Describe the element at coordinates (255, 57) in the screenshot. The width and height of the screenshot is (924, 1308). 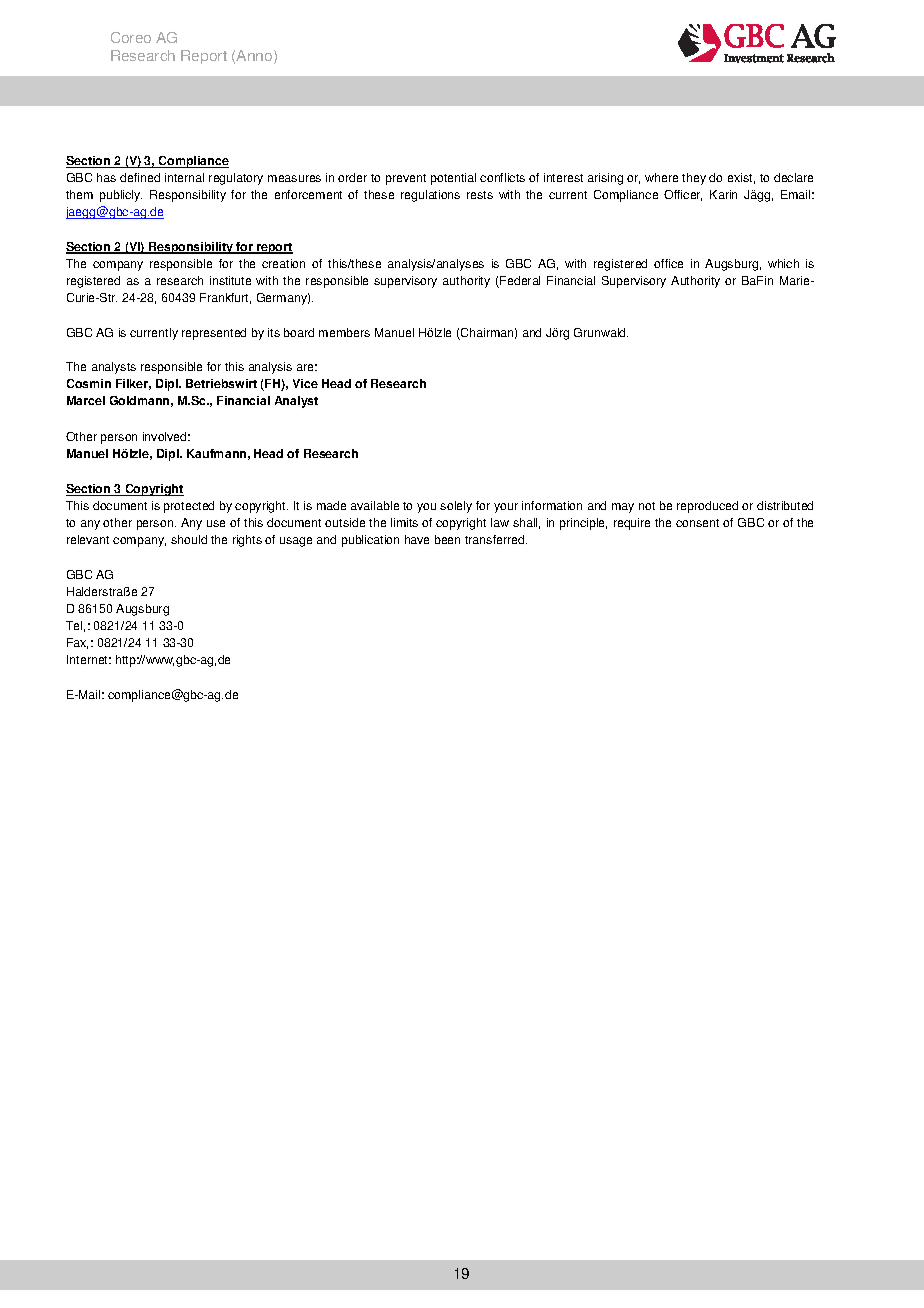
I see `Anno` at that location.
